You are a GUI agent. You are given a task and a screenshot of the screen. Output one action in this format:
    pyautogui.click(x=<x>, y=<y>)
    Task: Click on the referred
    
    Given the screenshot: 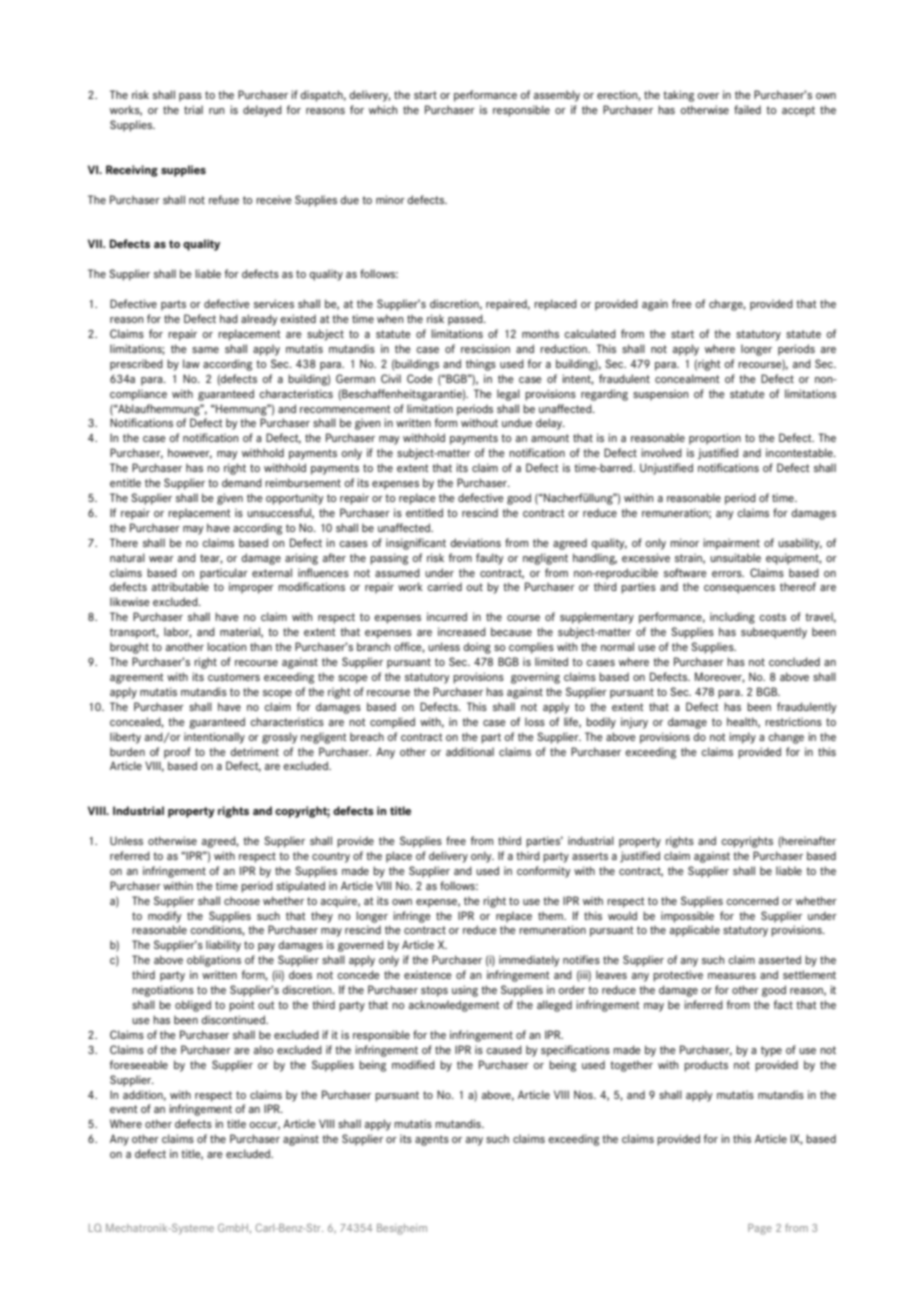 What is the action you would take?
    pyautogui.click(x=130, y=855)
